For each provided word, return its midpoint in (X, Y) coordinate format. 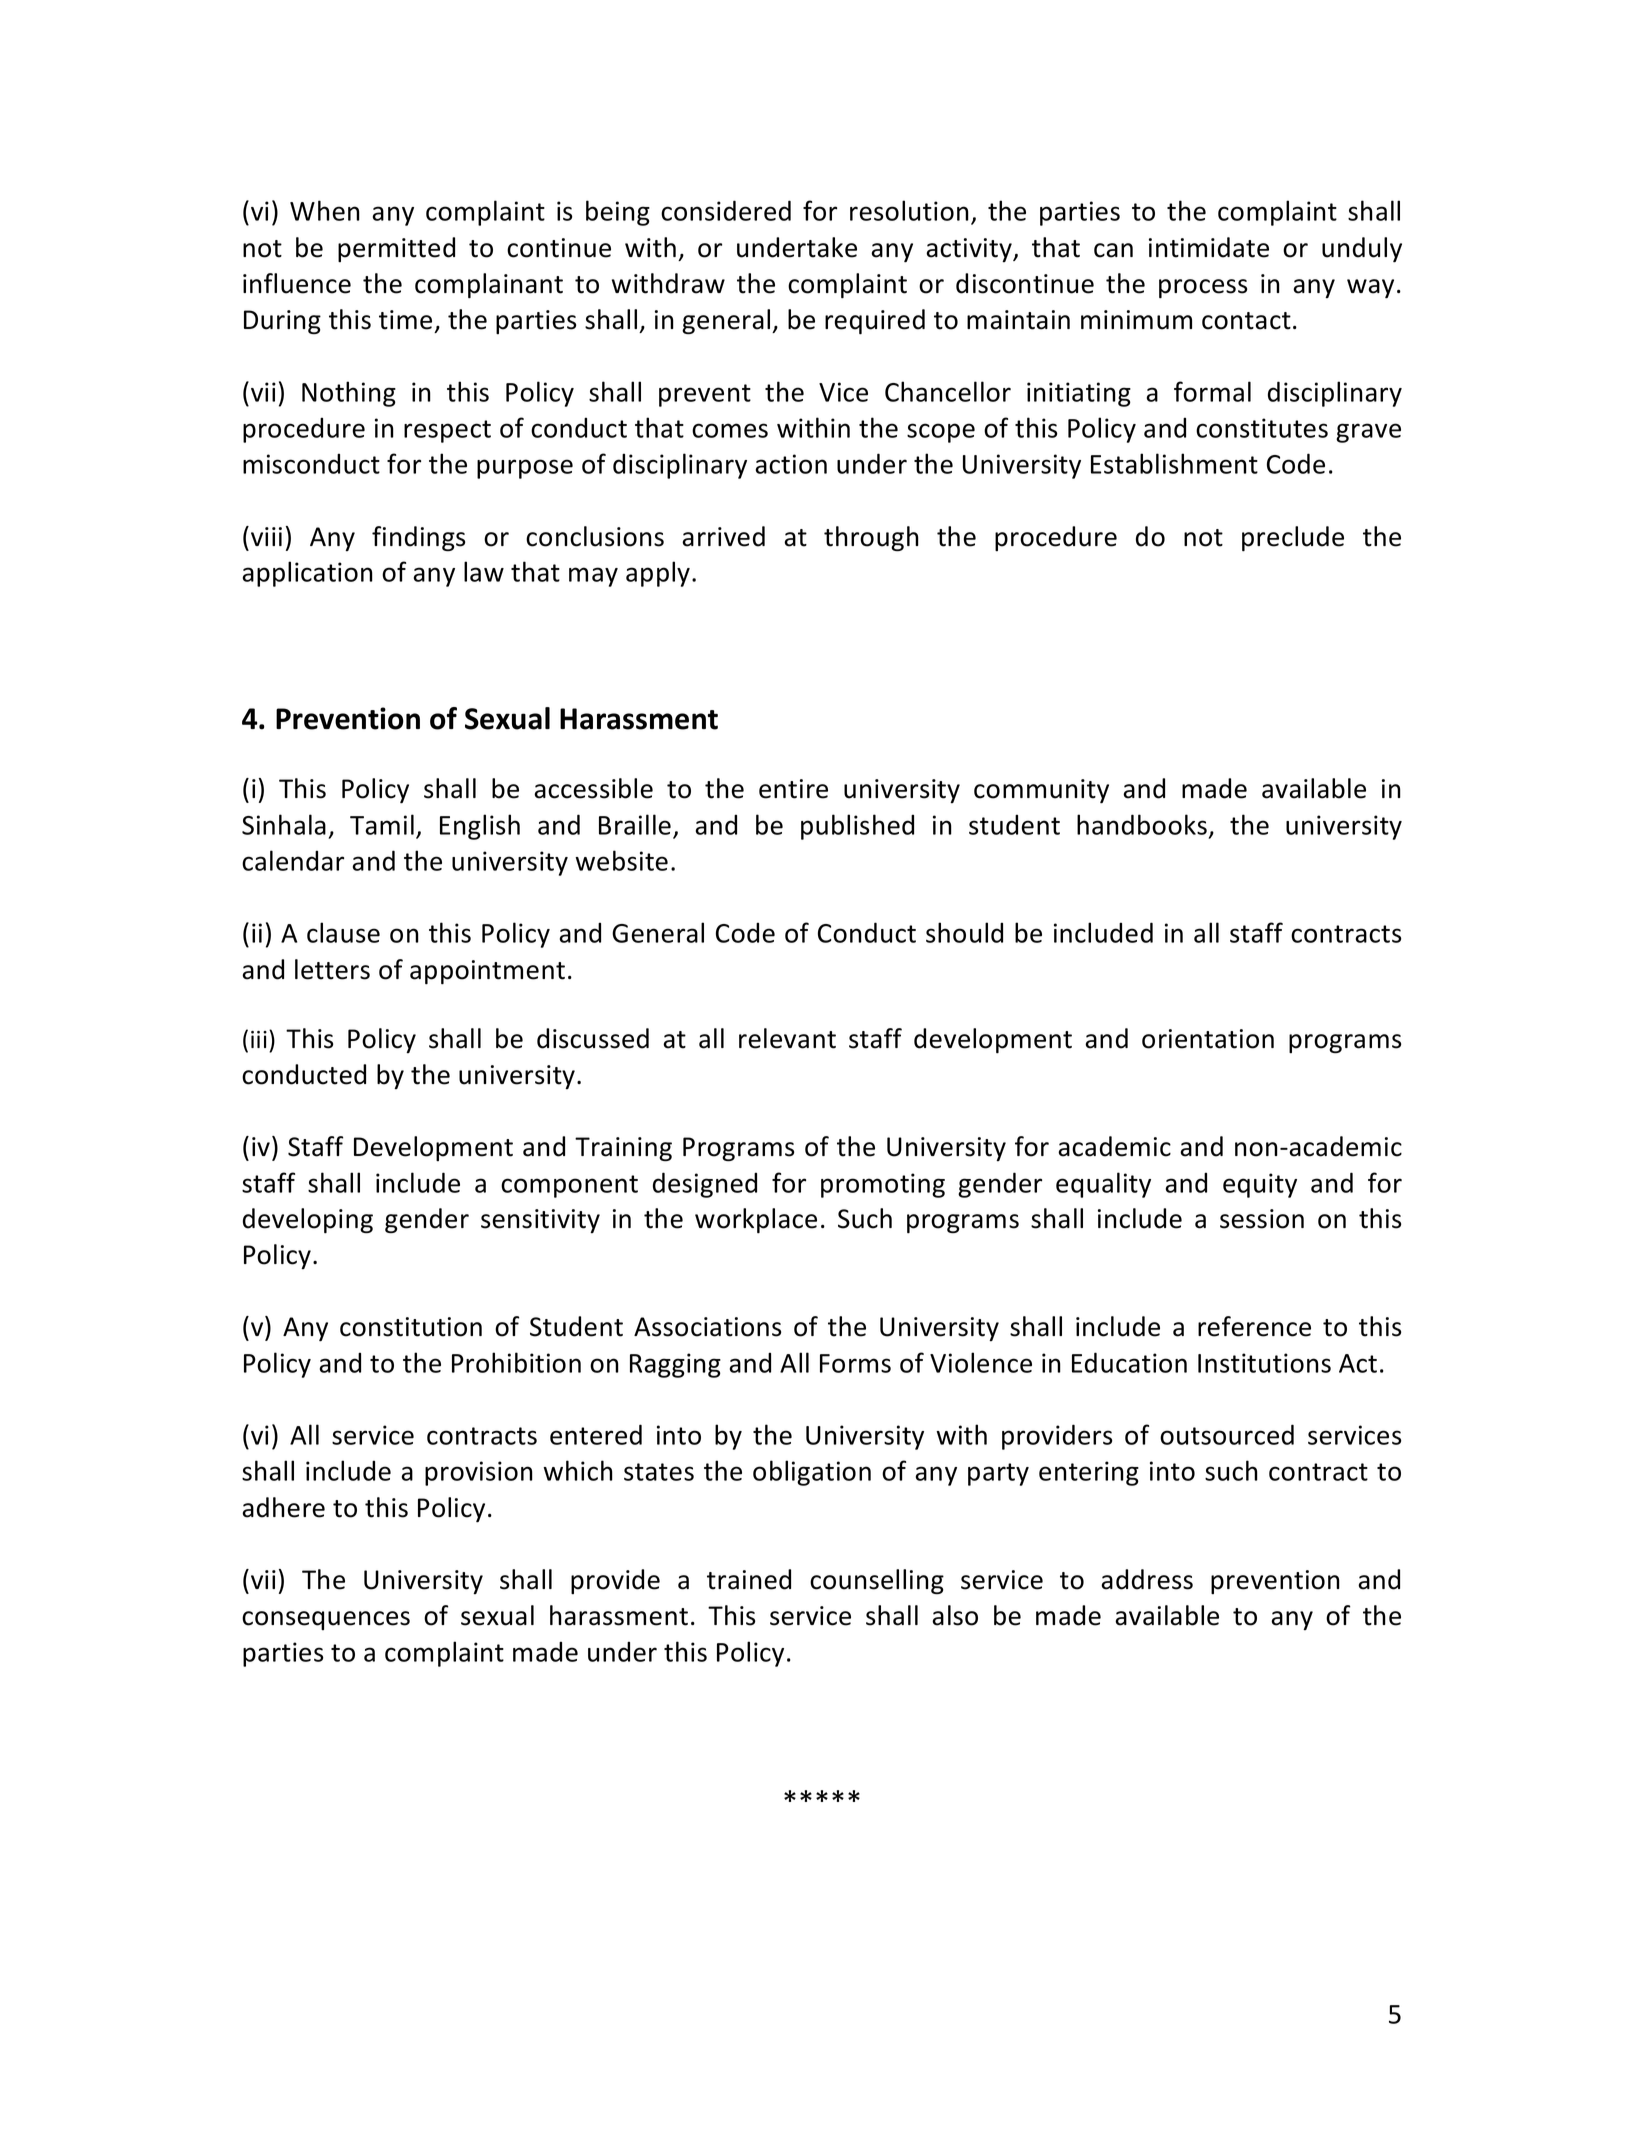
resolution (909, 210)
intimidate (1209, 247)
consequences (326, 1620)
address (1147, 1579)
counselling (877, 1581)
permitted (396, 249)
